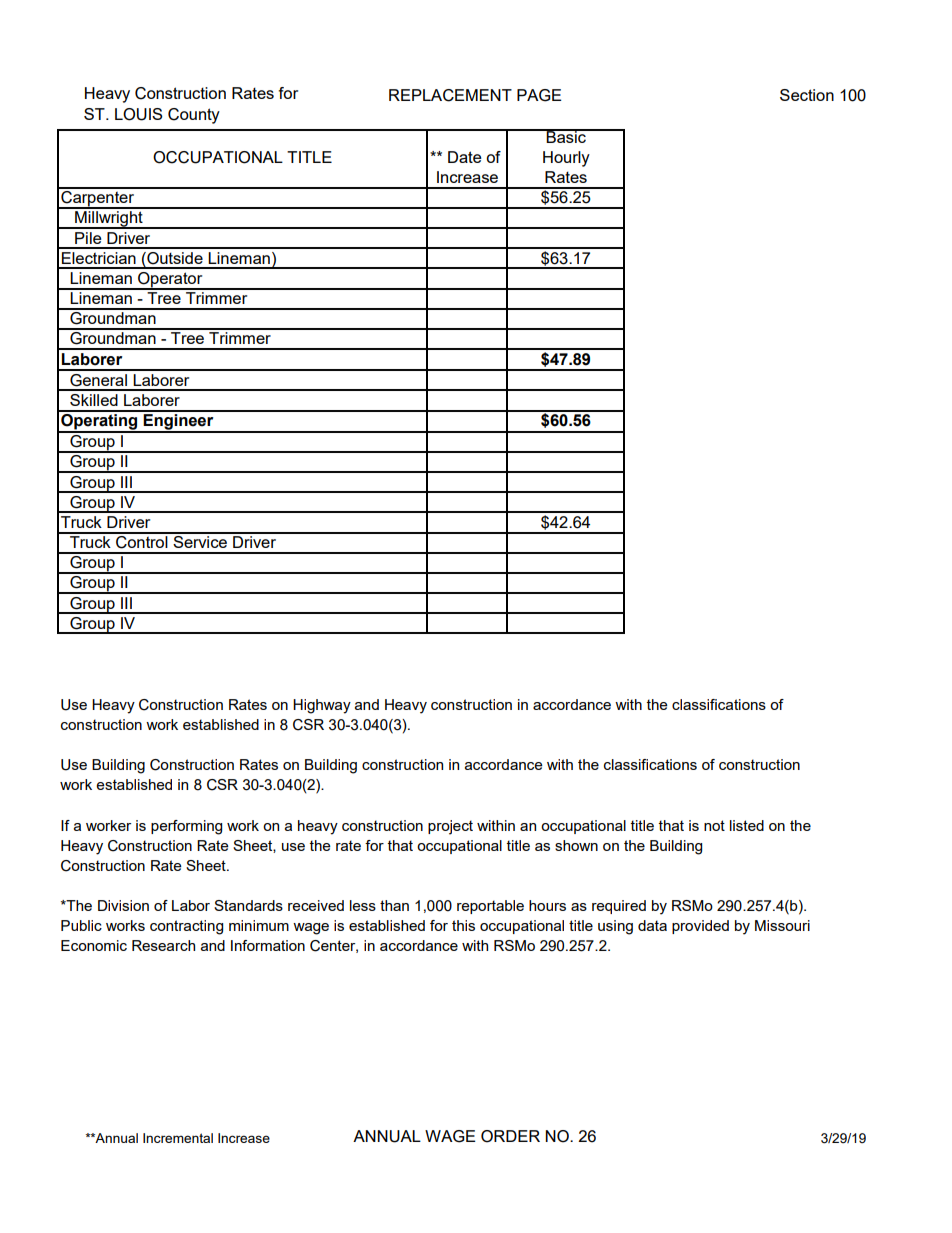 This image has width=952, height=1233. I want to click on ORDER, so click(510, 1136).
